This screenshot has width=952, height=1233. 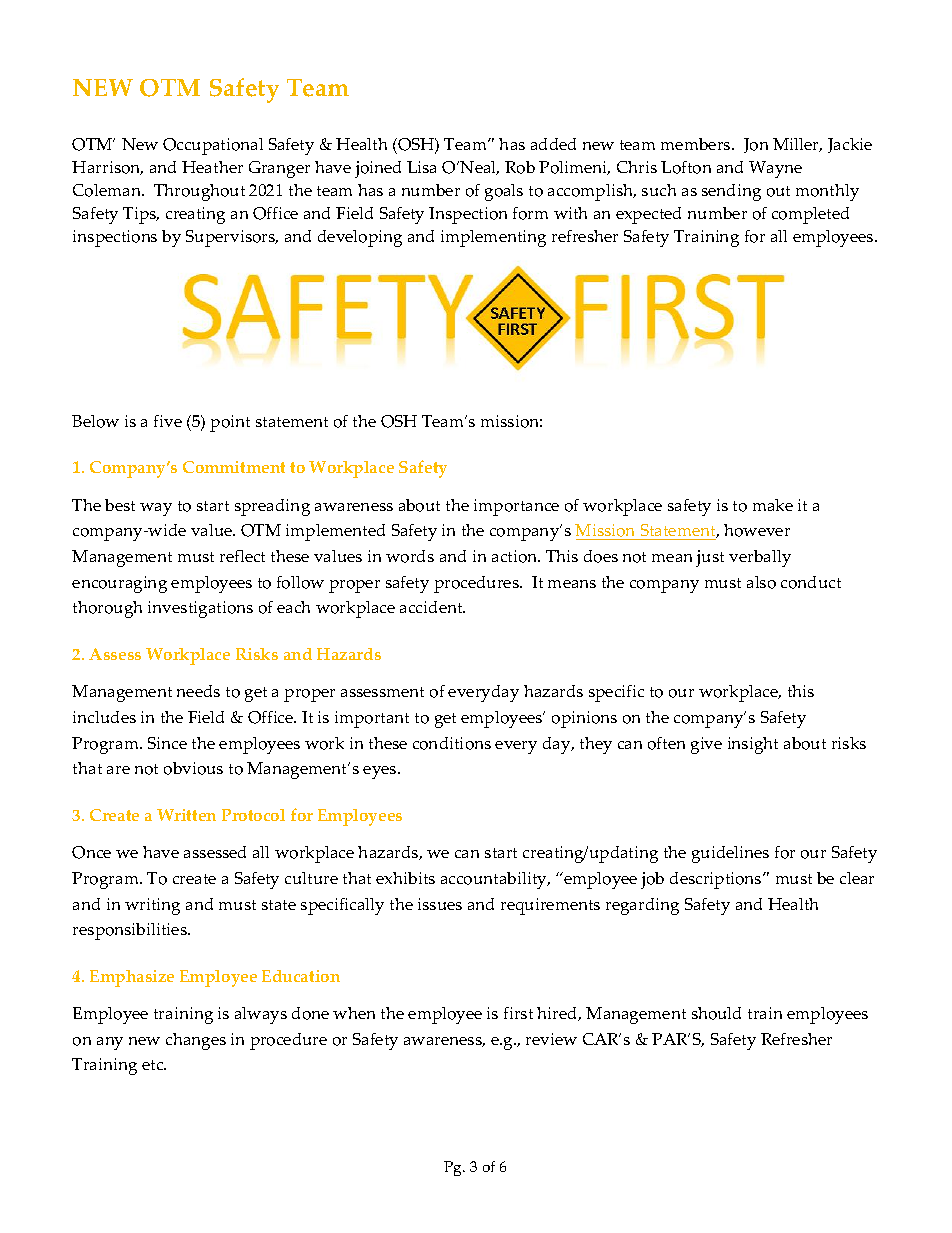 What do you see at coordinates (495, 880) in the screenshot?
I see `accountability` at bounding box center [495, 880].
